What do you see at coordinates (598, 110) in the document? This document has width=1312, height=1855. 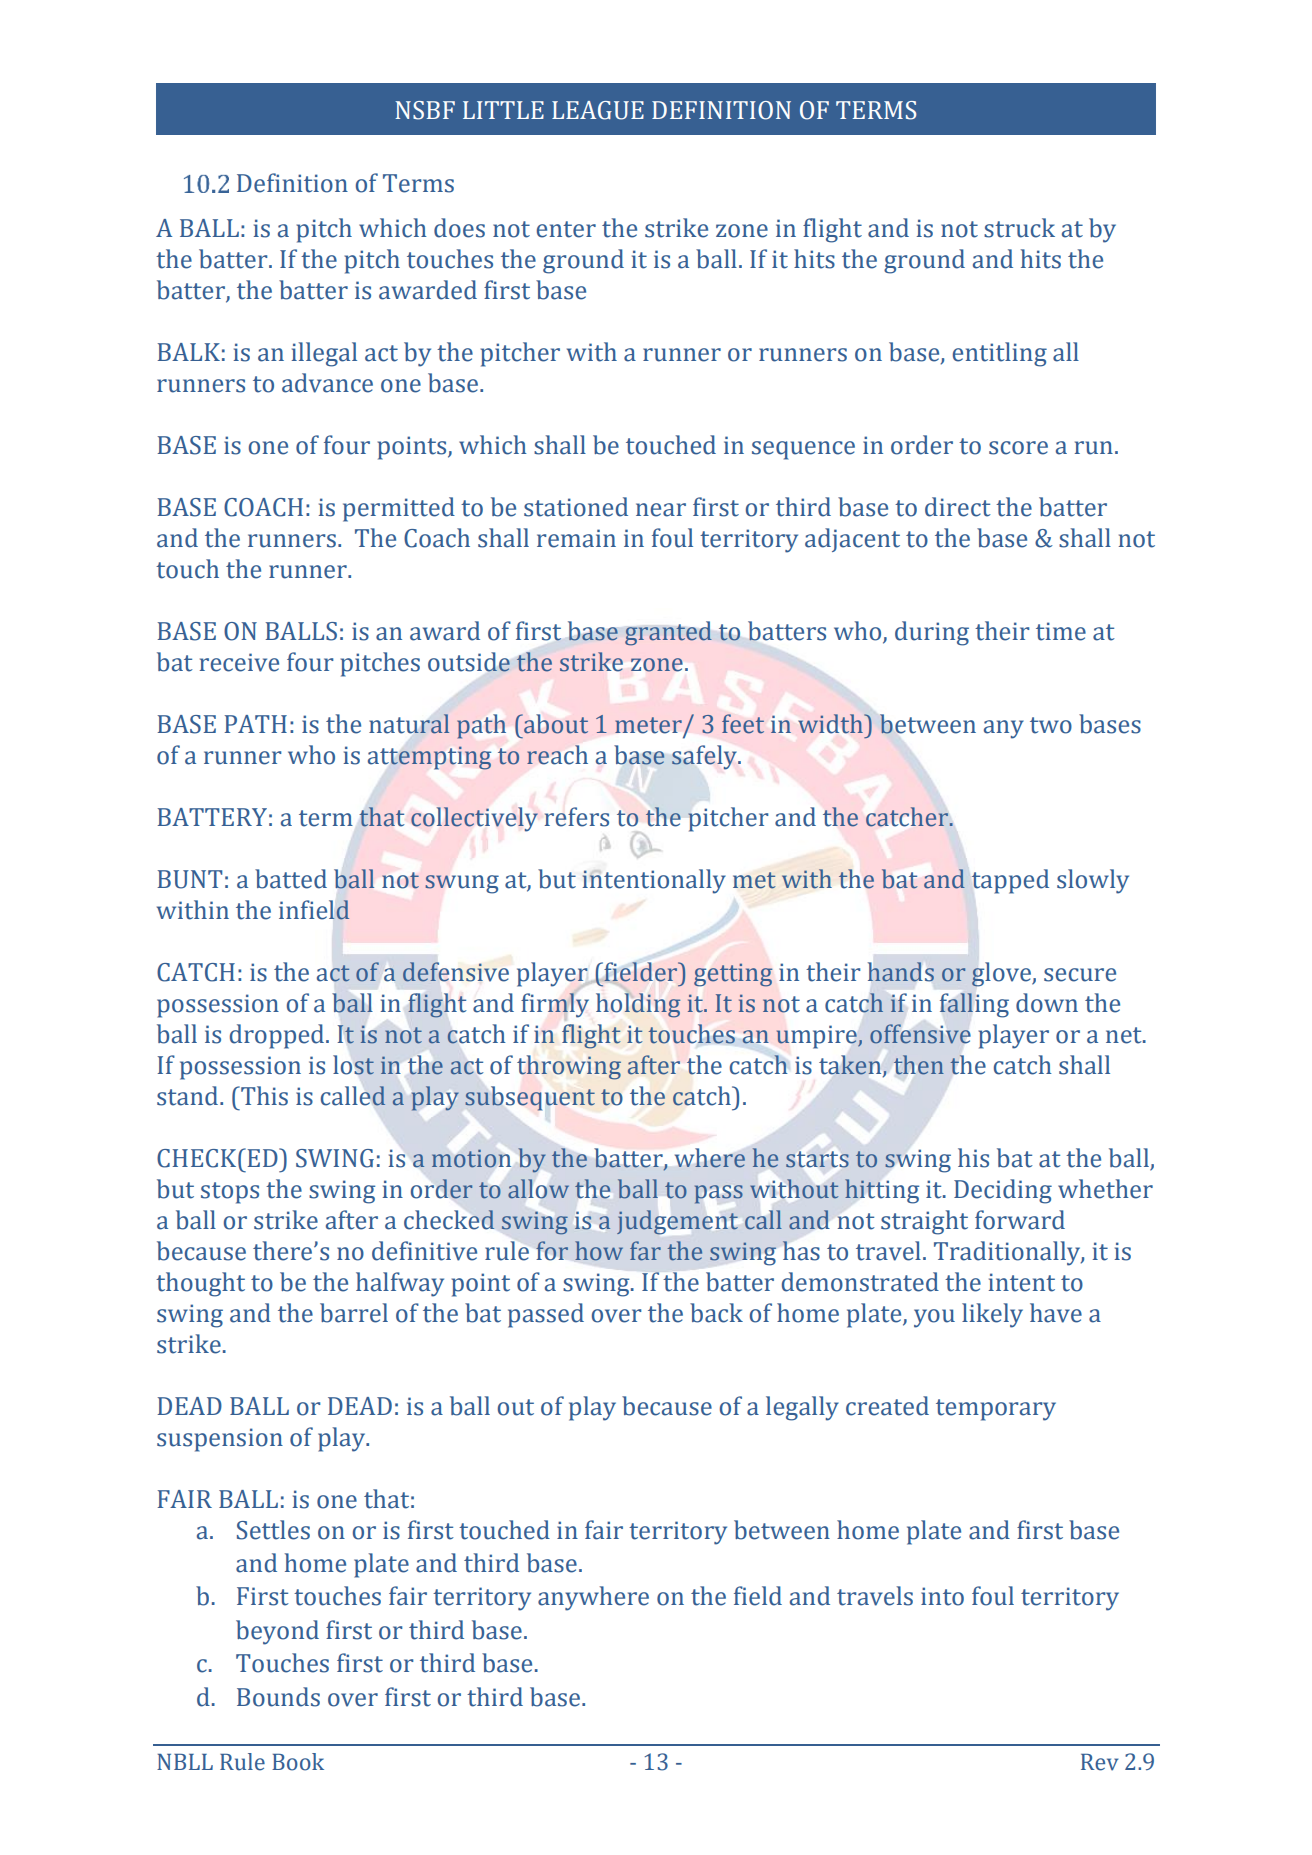 I see `LEAGUE` at bounding box center [598, 110].
